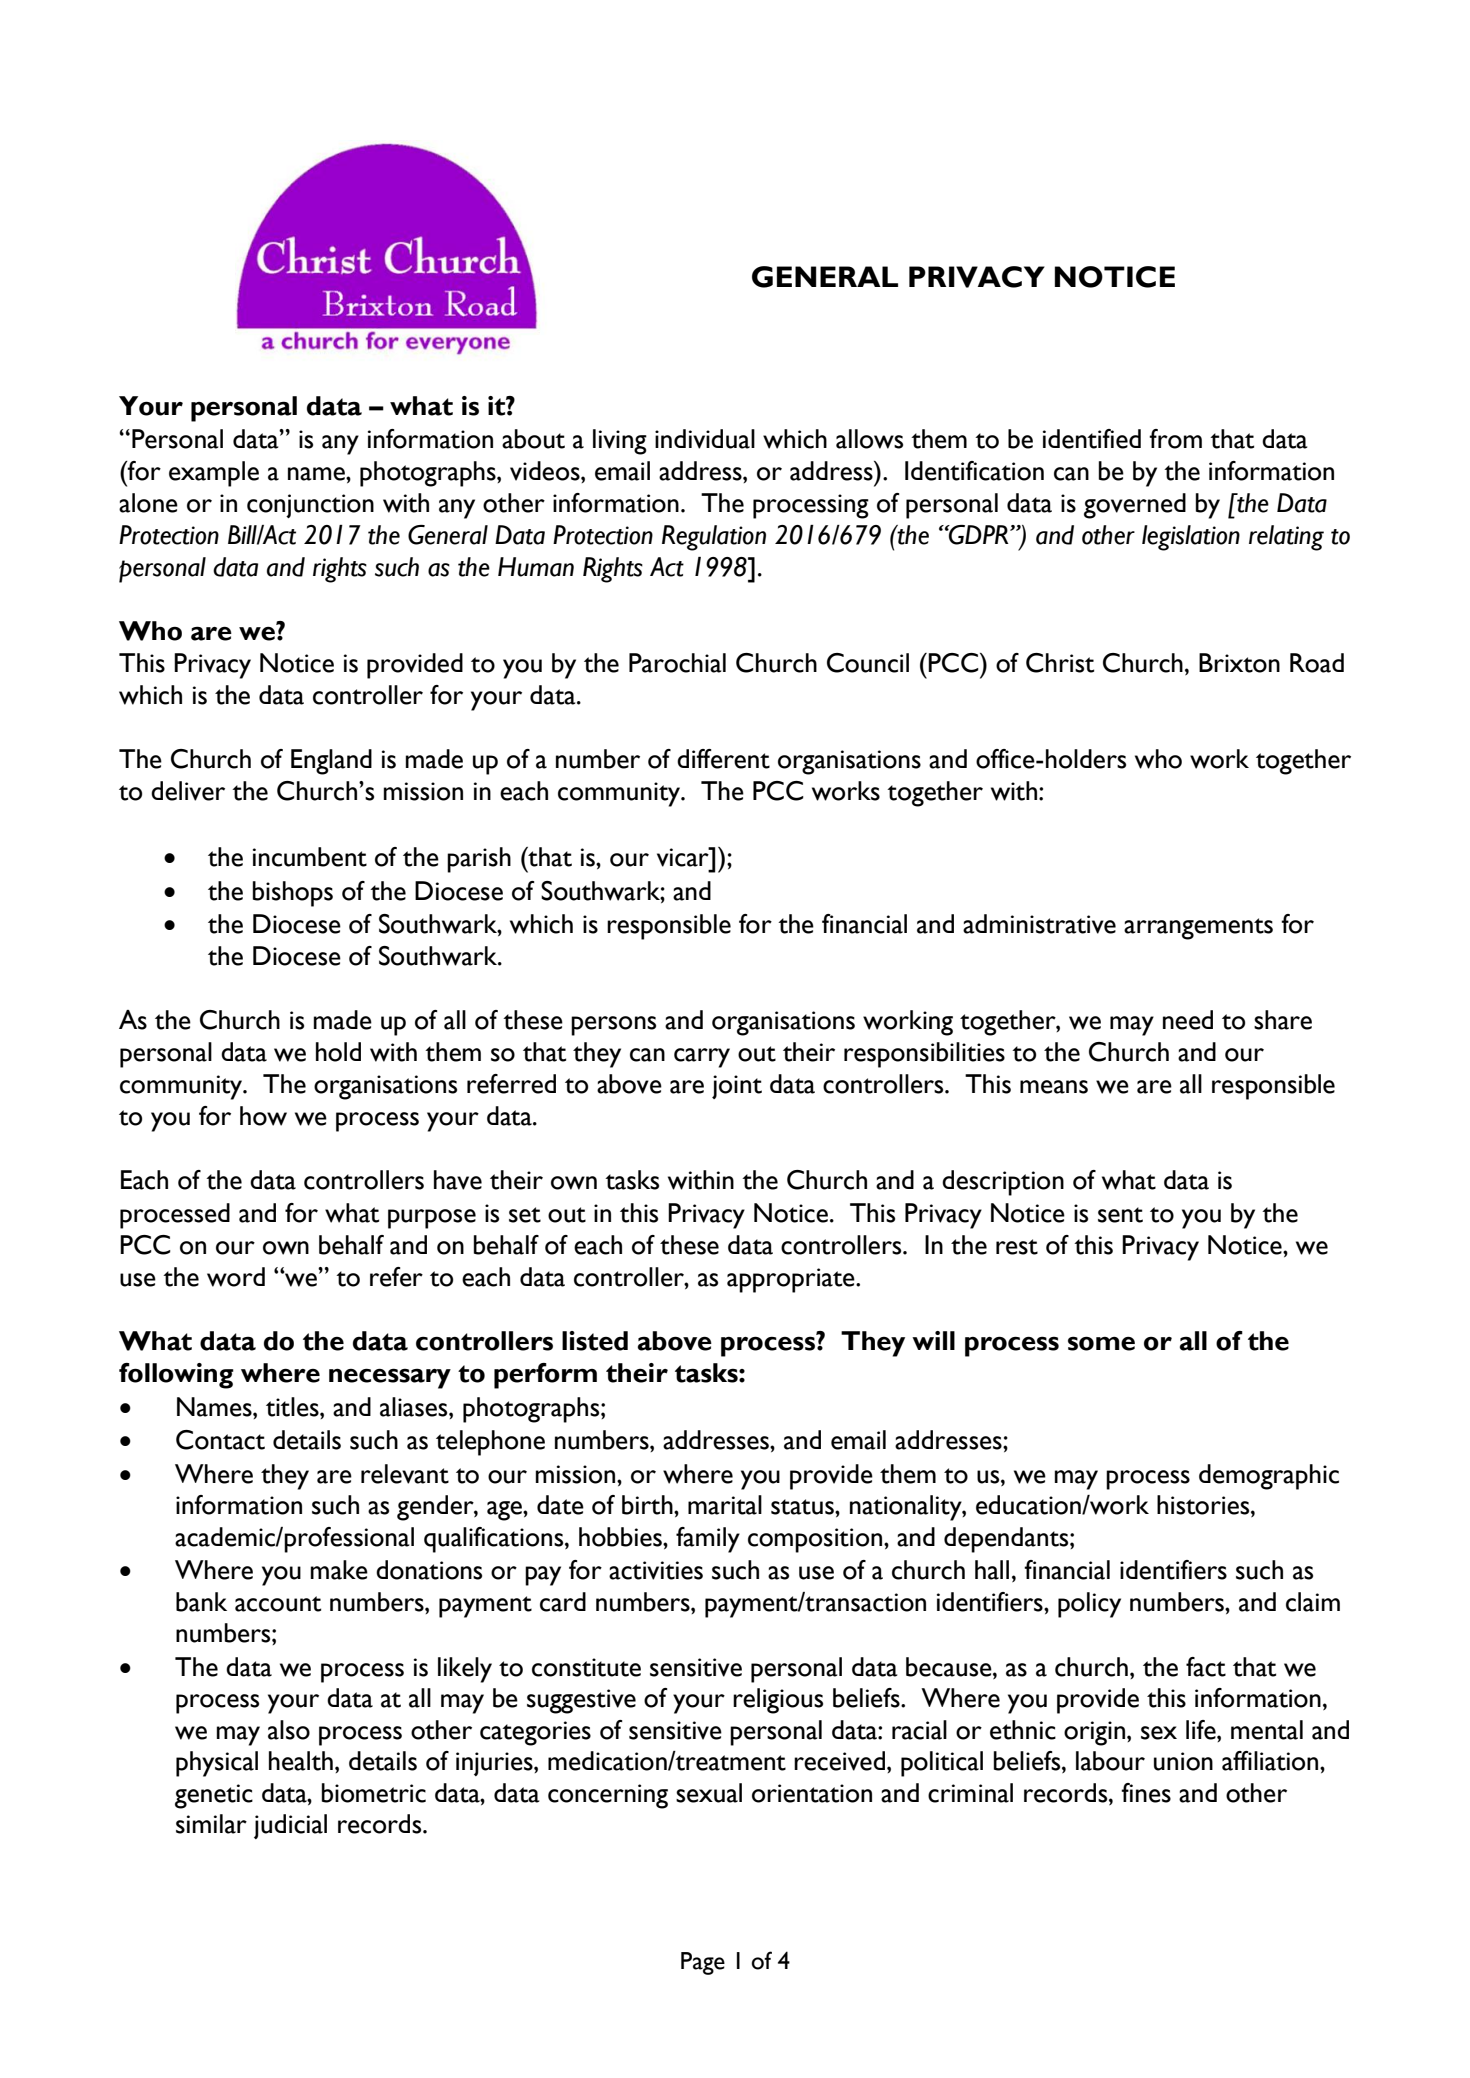  What do you see at coordinates (293, 1407) in the image?
I see `titles` at bounding box center [293, 1407].
